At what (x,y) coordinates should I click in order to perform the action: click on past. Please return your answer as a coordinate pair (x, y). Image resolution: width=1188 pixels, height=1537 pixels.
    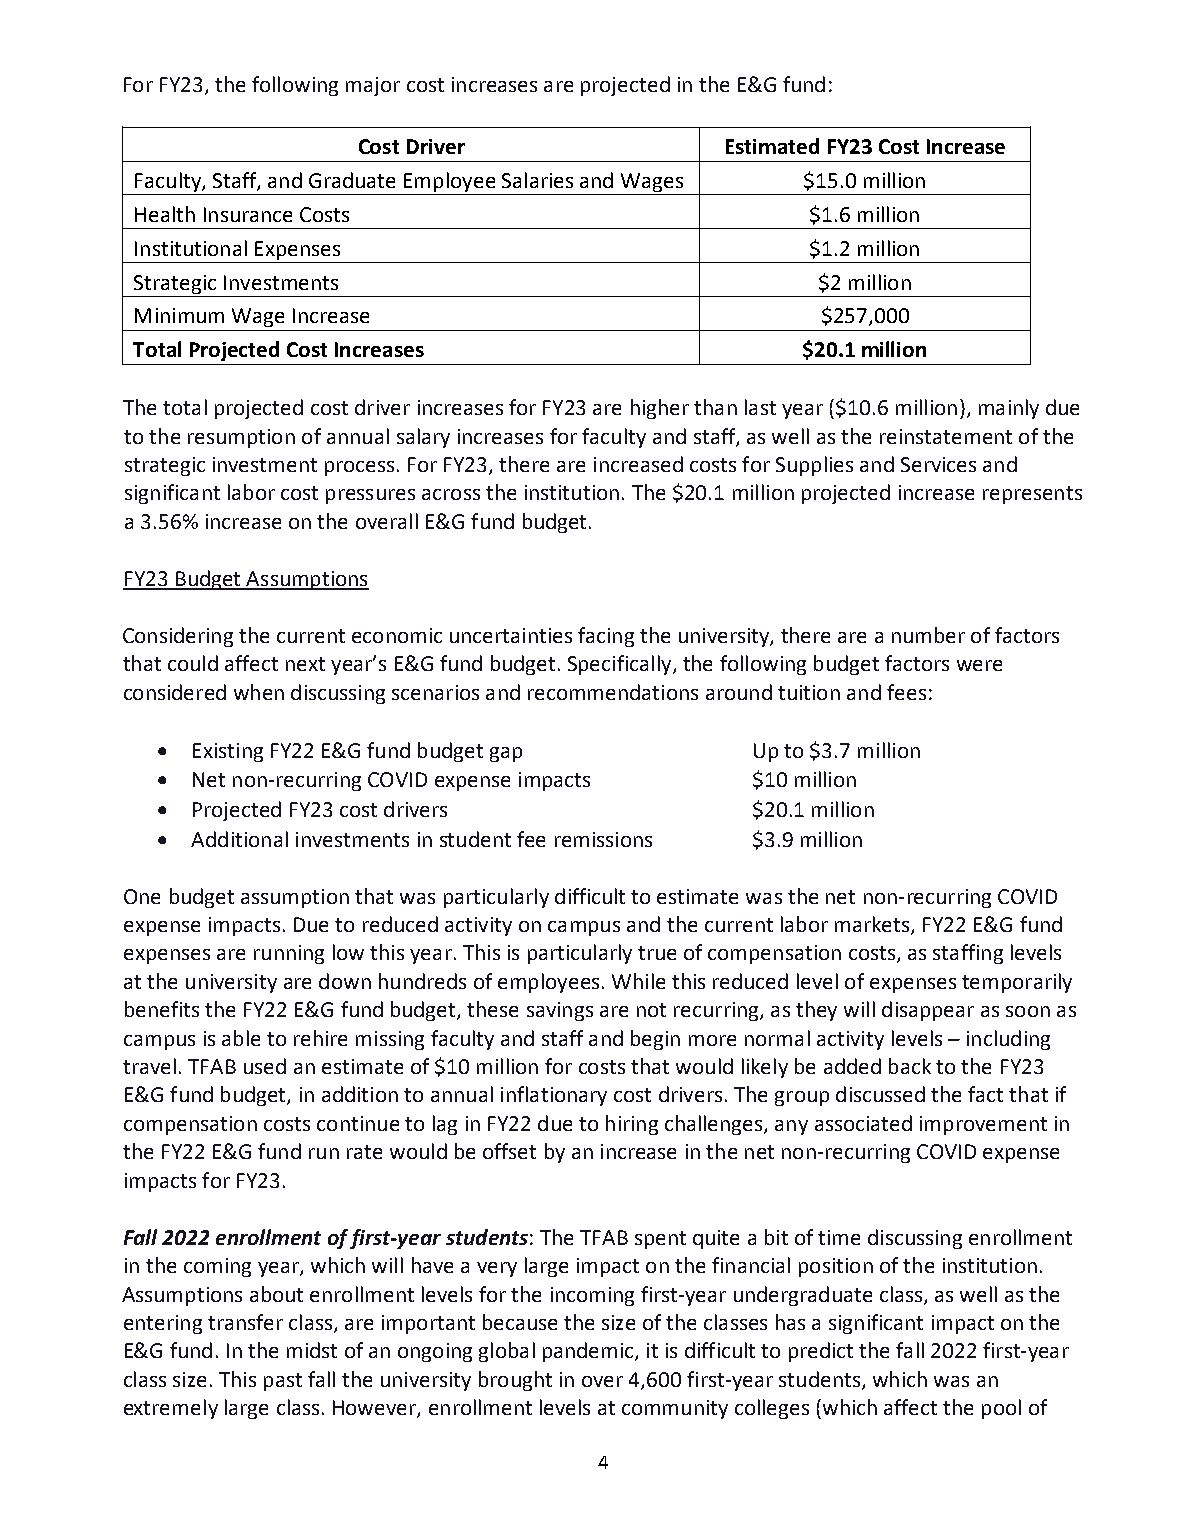
    Looking at the image, I should click on (283, 1382).
